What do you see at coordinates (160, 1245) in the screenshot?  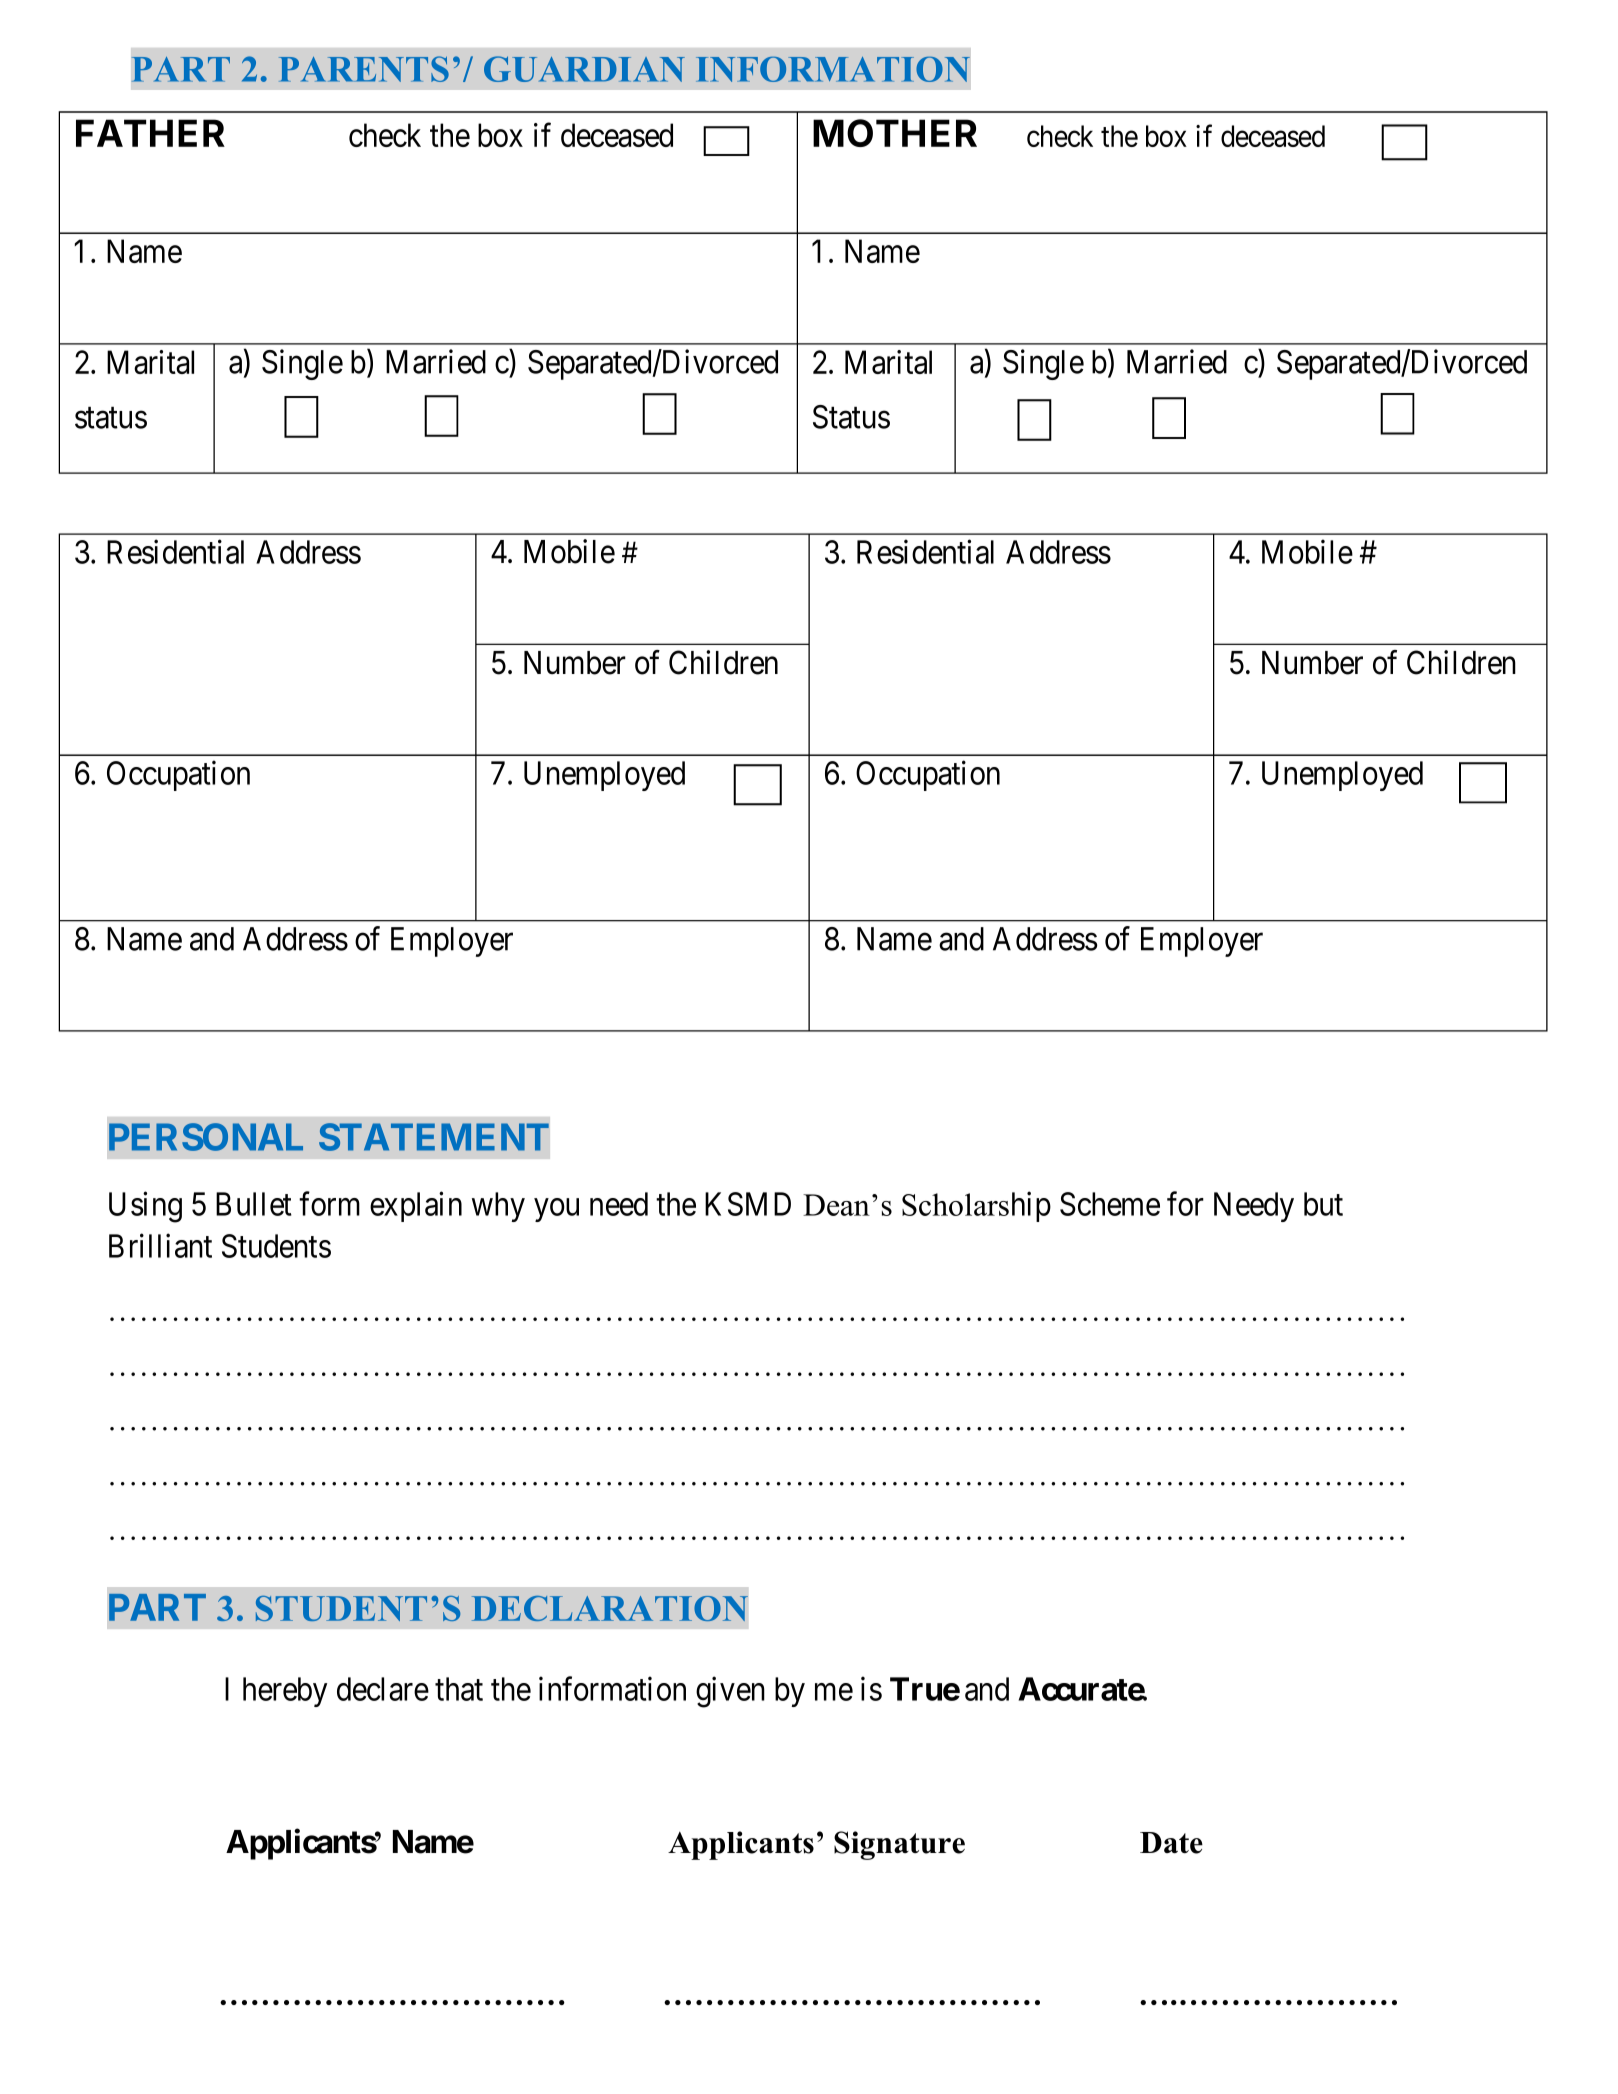 I see `Brilliant` at bounding box center [160, 1245].
